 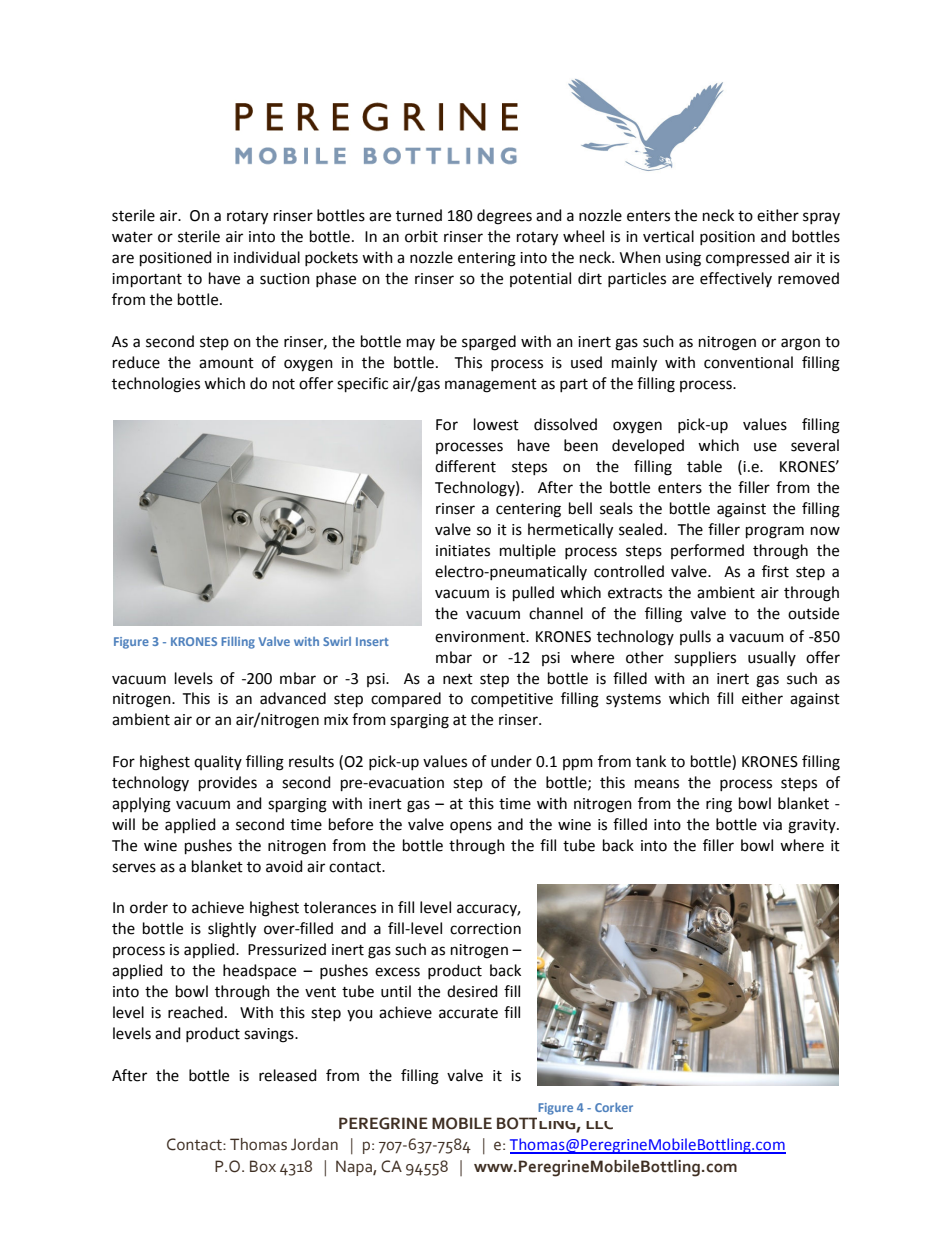 What do you see at coordinates (267, 257) in the screenshot?
I see `individual` at bounding box center [267, 257].
